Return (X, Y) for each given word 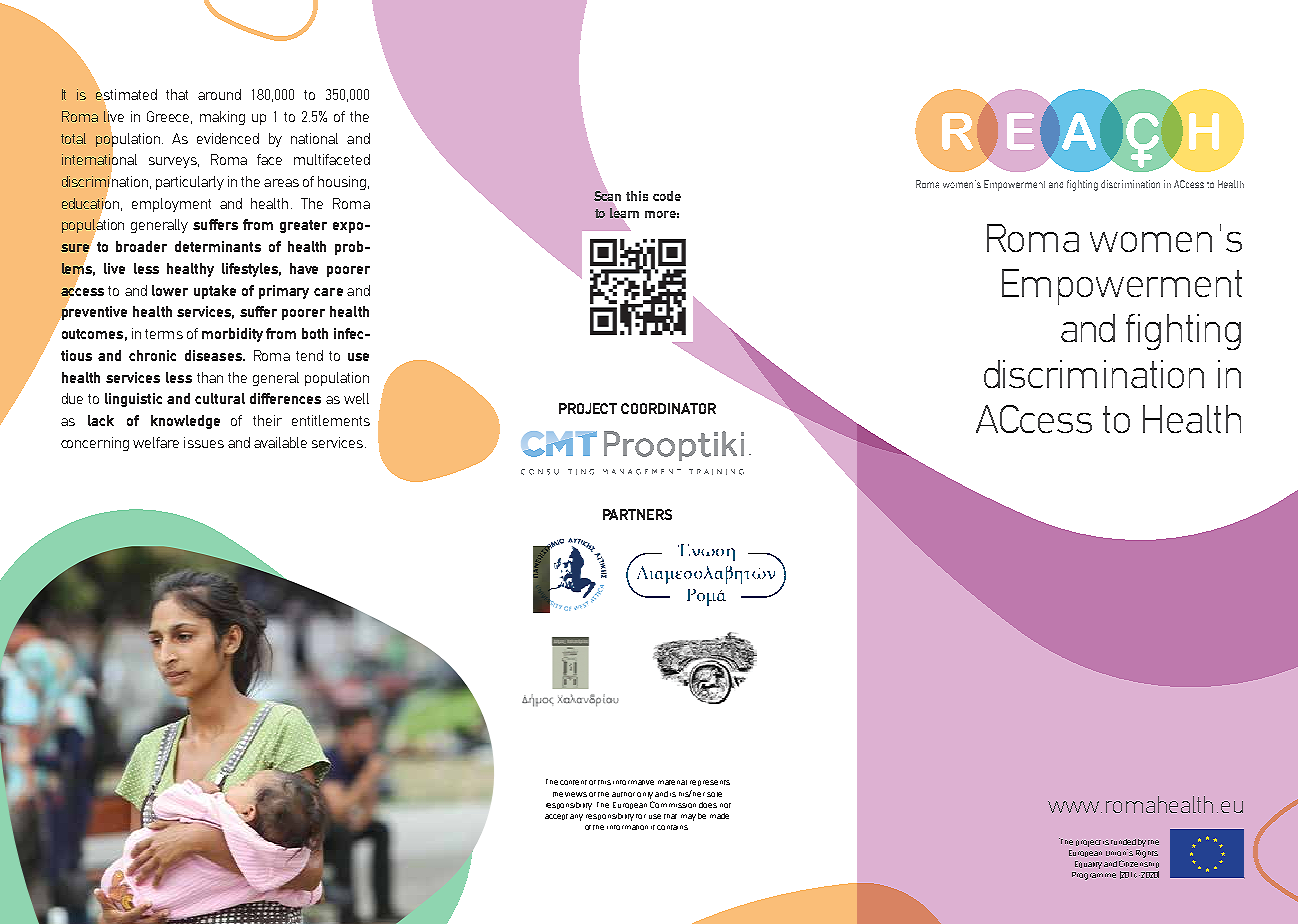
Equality (1090, 865)
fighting (1183, 332)
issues (204, 442)
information (627, 827)
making (222, 118)
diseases (214, 355)
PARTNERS (637, 514)
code (667, 196)
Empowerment (1122, 287)
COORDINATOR (668, 408)
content (573, 782)
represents (710, 783)
